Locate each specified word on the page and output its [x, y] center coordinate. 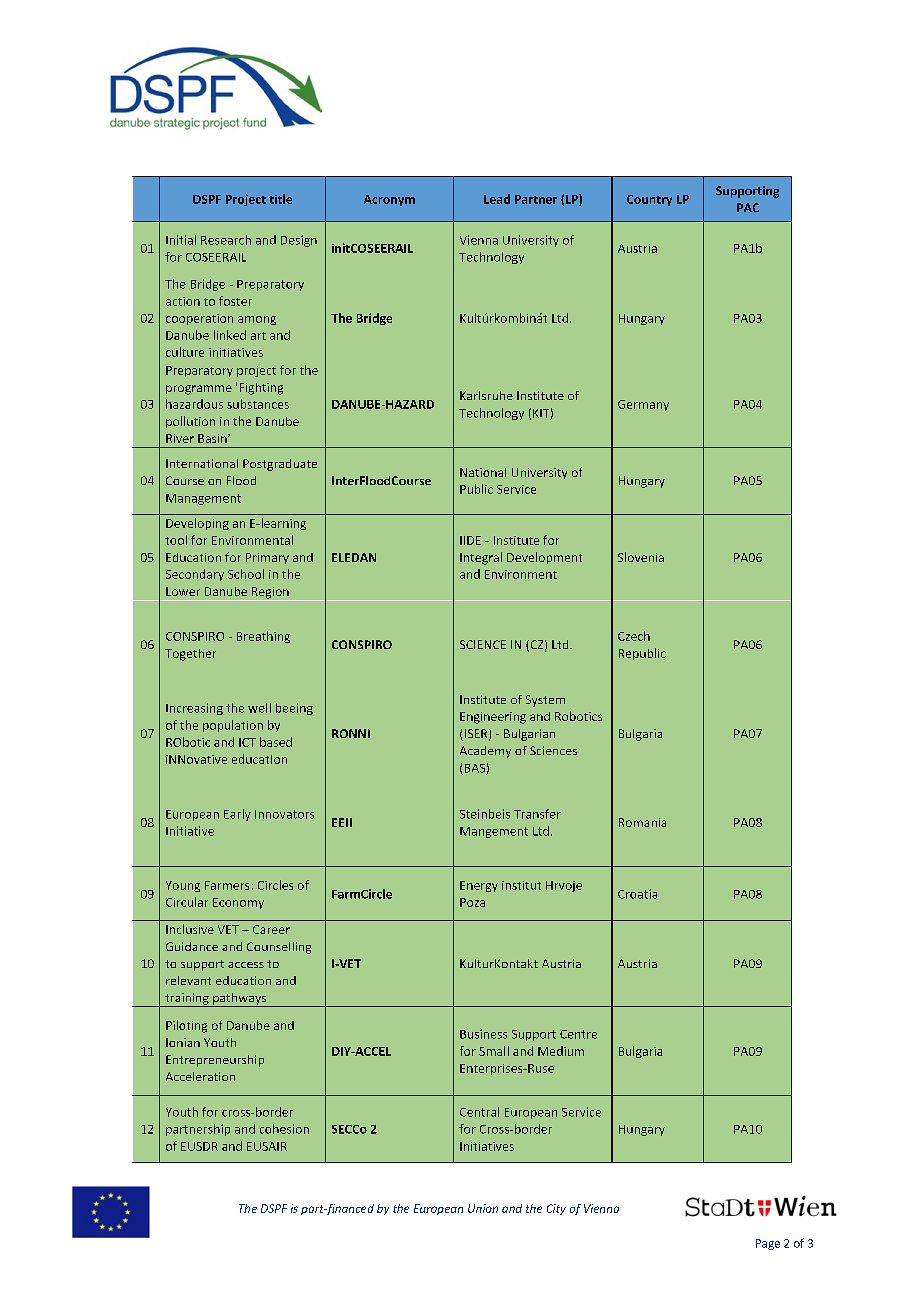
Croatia [637, 894]
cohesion [284, 1129]
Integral [481, 558]
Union [483, 1208]
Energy [479, 886]
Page [768, 1244]
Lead [497, 199]
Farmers [227, 885]
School [246, 574]
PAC [748, 207]
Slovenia [641, 557]
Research [226, 240]
